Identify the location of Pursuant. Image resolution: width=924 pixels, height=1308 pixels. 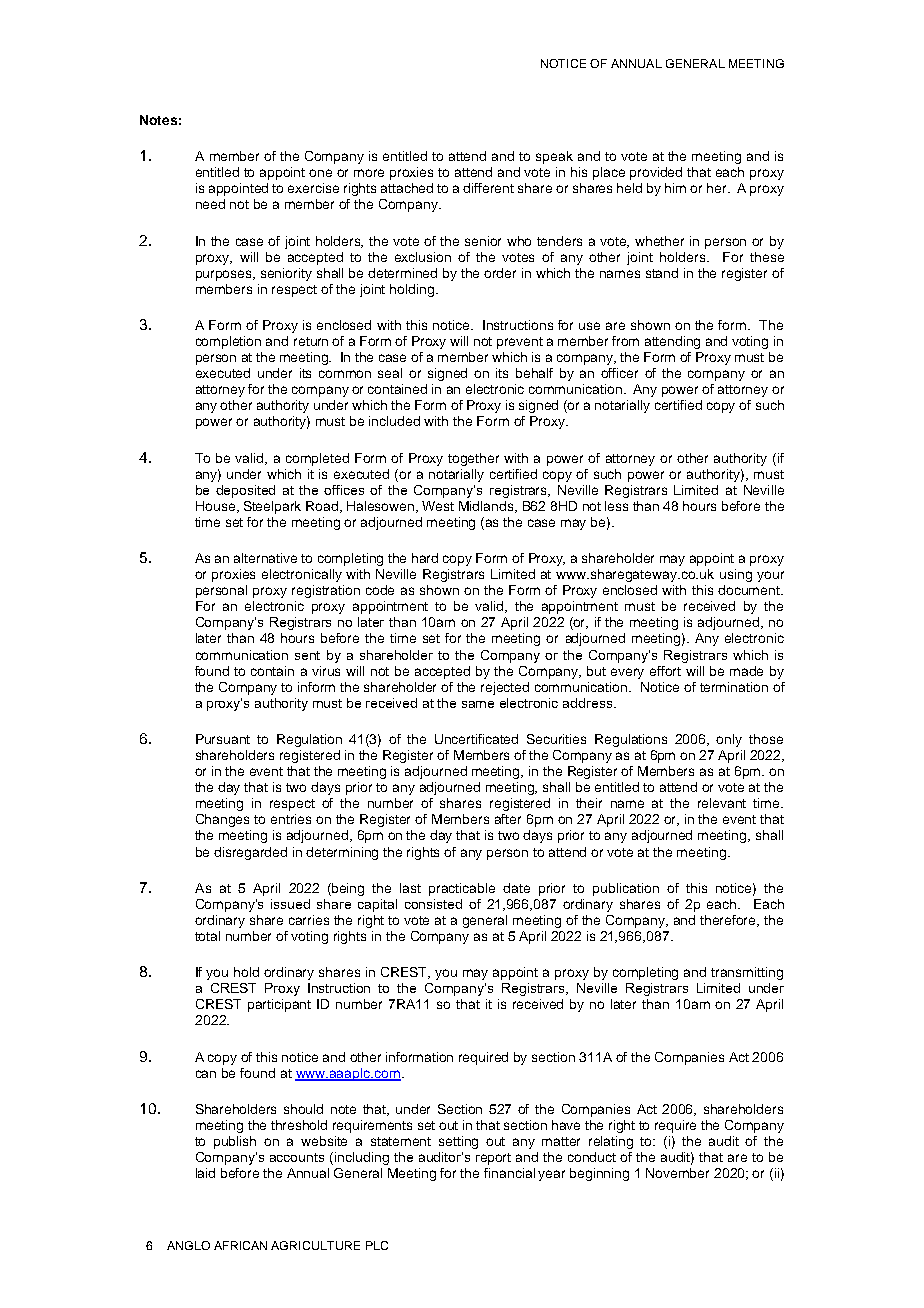
(223, 739).
